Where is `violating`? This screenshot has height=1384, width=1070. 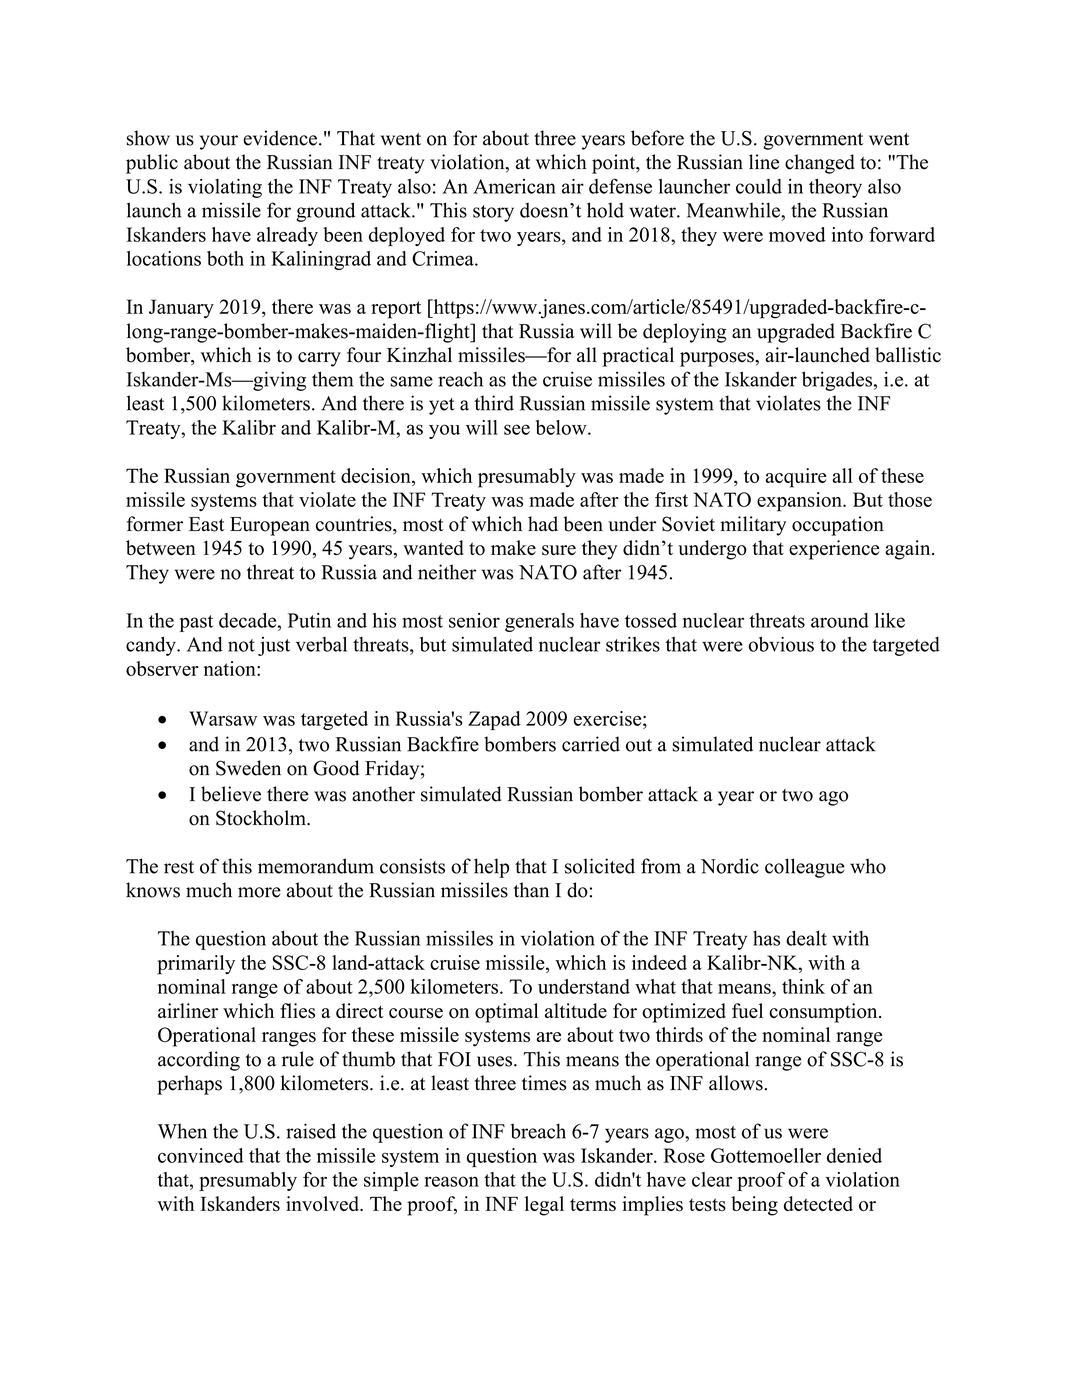
violating is located at coordinates (225, 188).
